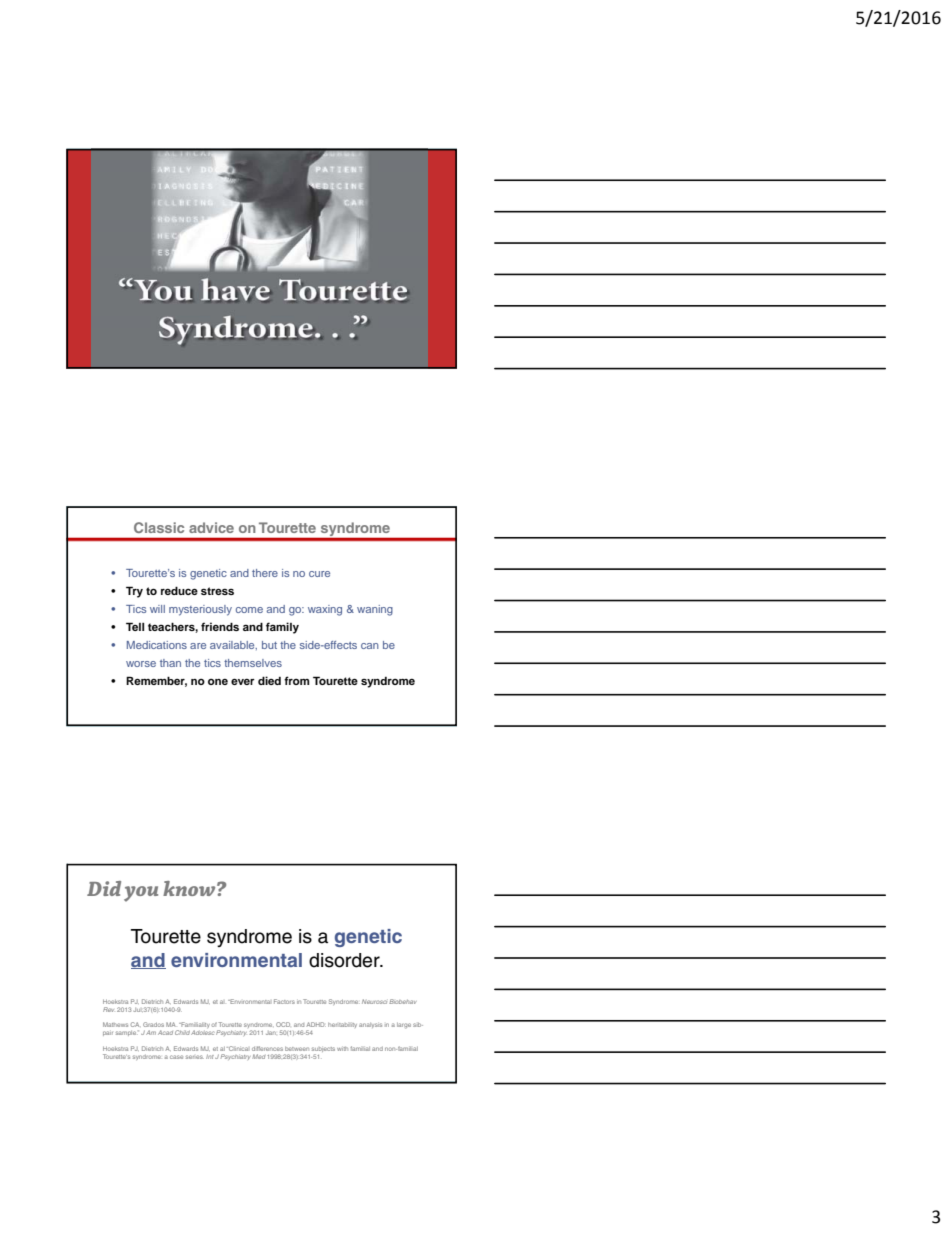 The image size is (952, 1233). Describe the element at coordinates (267, 1048) in the image. I see `differences` at that location.
